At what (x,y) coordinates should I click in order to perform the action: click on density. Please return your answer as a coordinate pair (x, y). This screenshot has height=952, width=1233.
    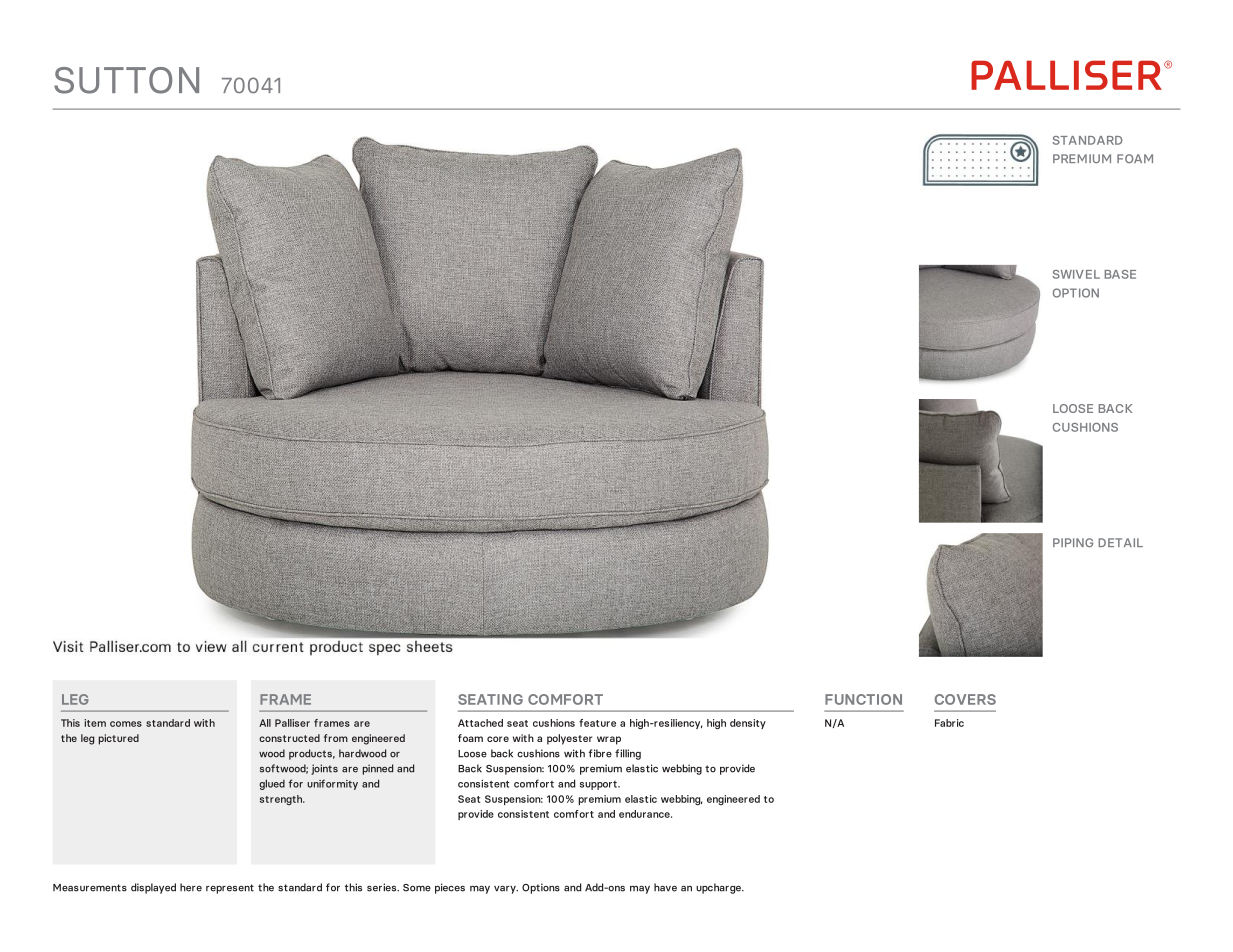
    Looking at the image, I should click on (748, 724).
